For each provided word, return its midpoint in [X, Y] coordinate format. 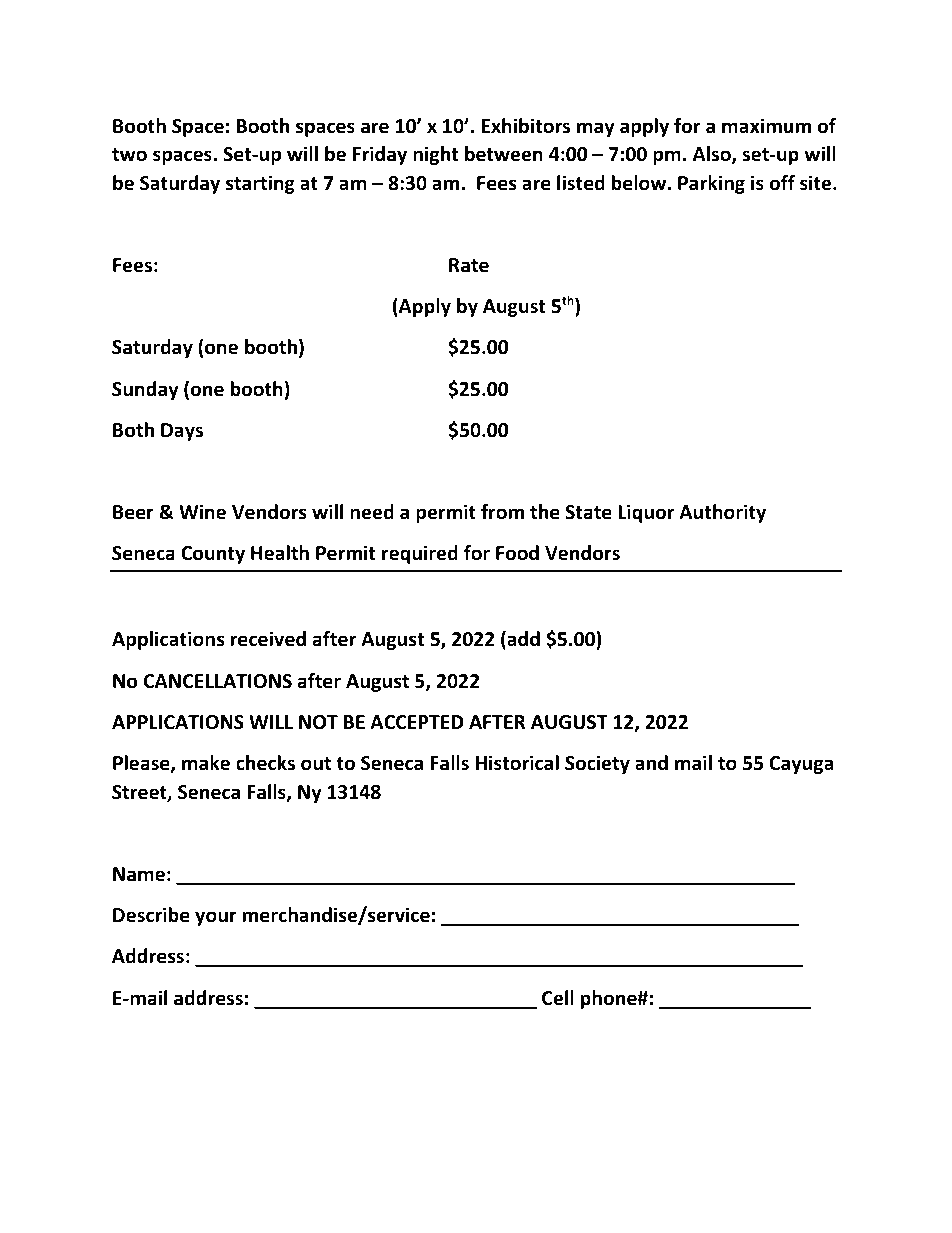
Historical [517, 763]
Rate [469, 265]
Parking [711, 184]
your [216, 918]
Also [713, 155]
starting [260, 184]
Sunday [145, 390]
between [504, 154]
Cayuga [801, 765]
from [502, 512]
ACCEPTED [416, 722]
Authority [722, 513]
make [206, 763]
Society [597, 764]
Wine [202, 512]
